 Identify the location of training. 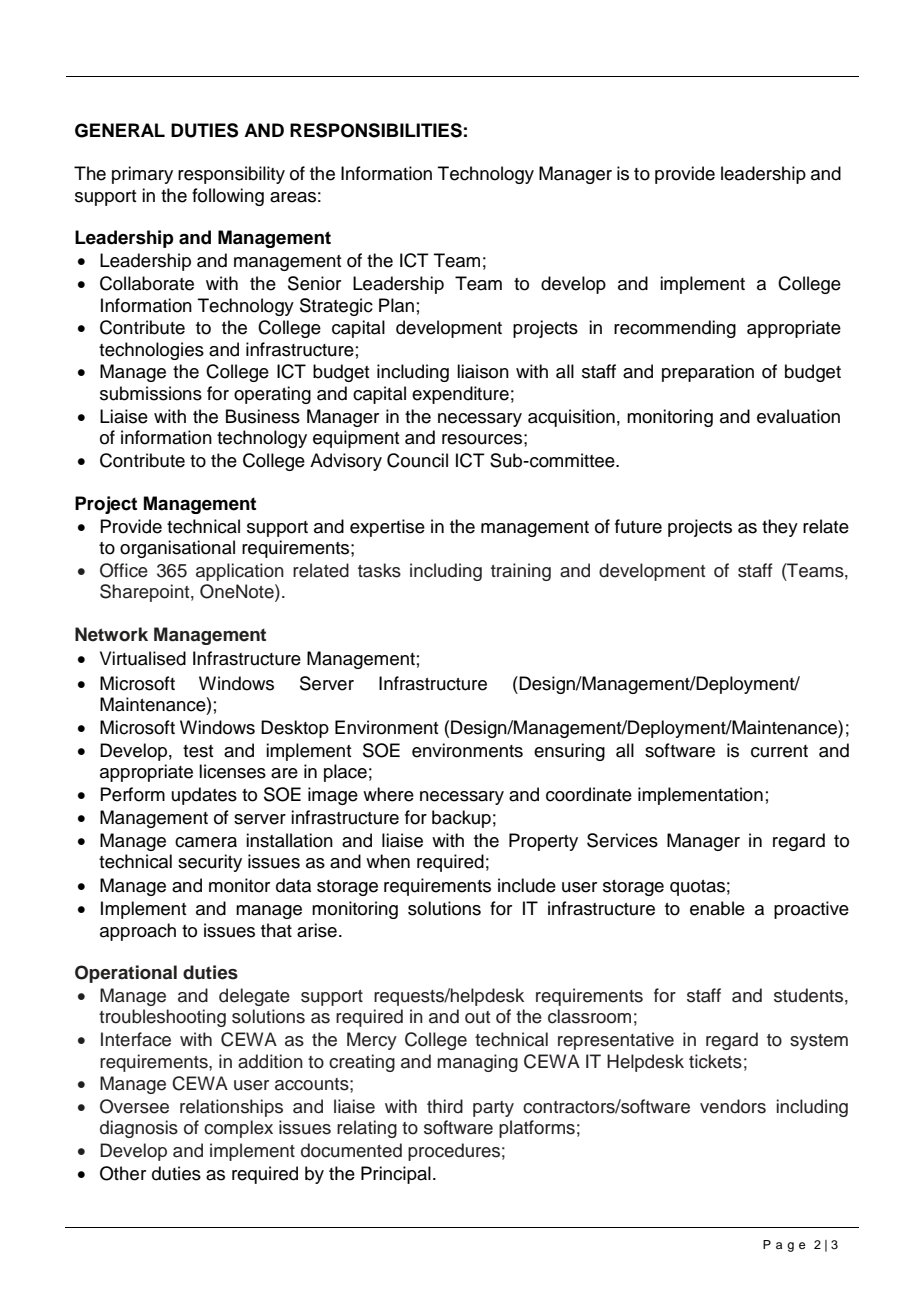
(521, 572).
